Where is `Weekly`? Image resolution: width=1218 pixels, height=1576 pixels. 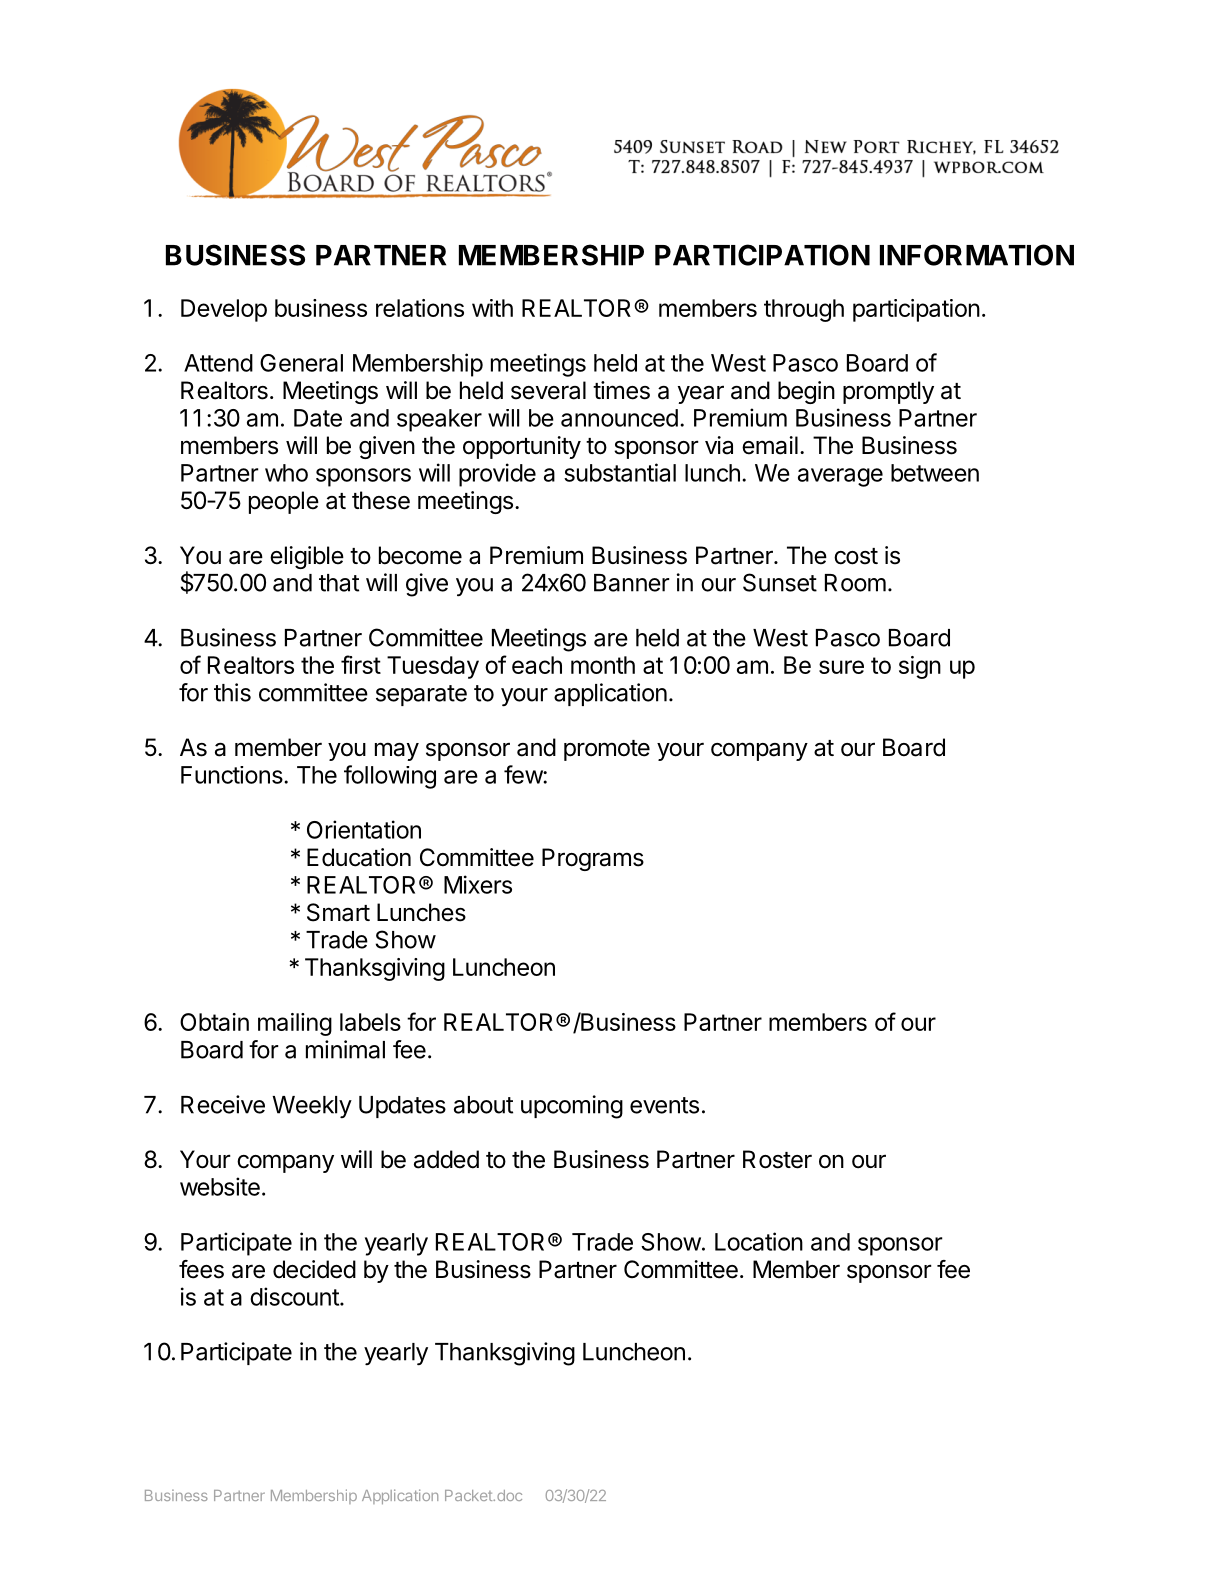
Weekly is located at coordinates (312, 1107).
